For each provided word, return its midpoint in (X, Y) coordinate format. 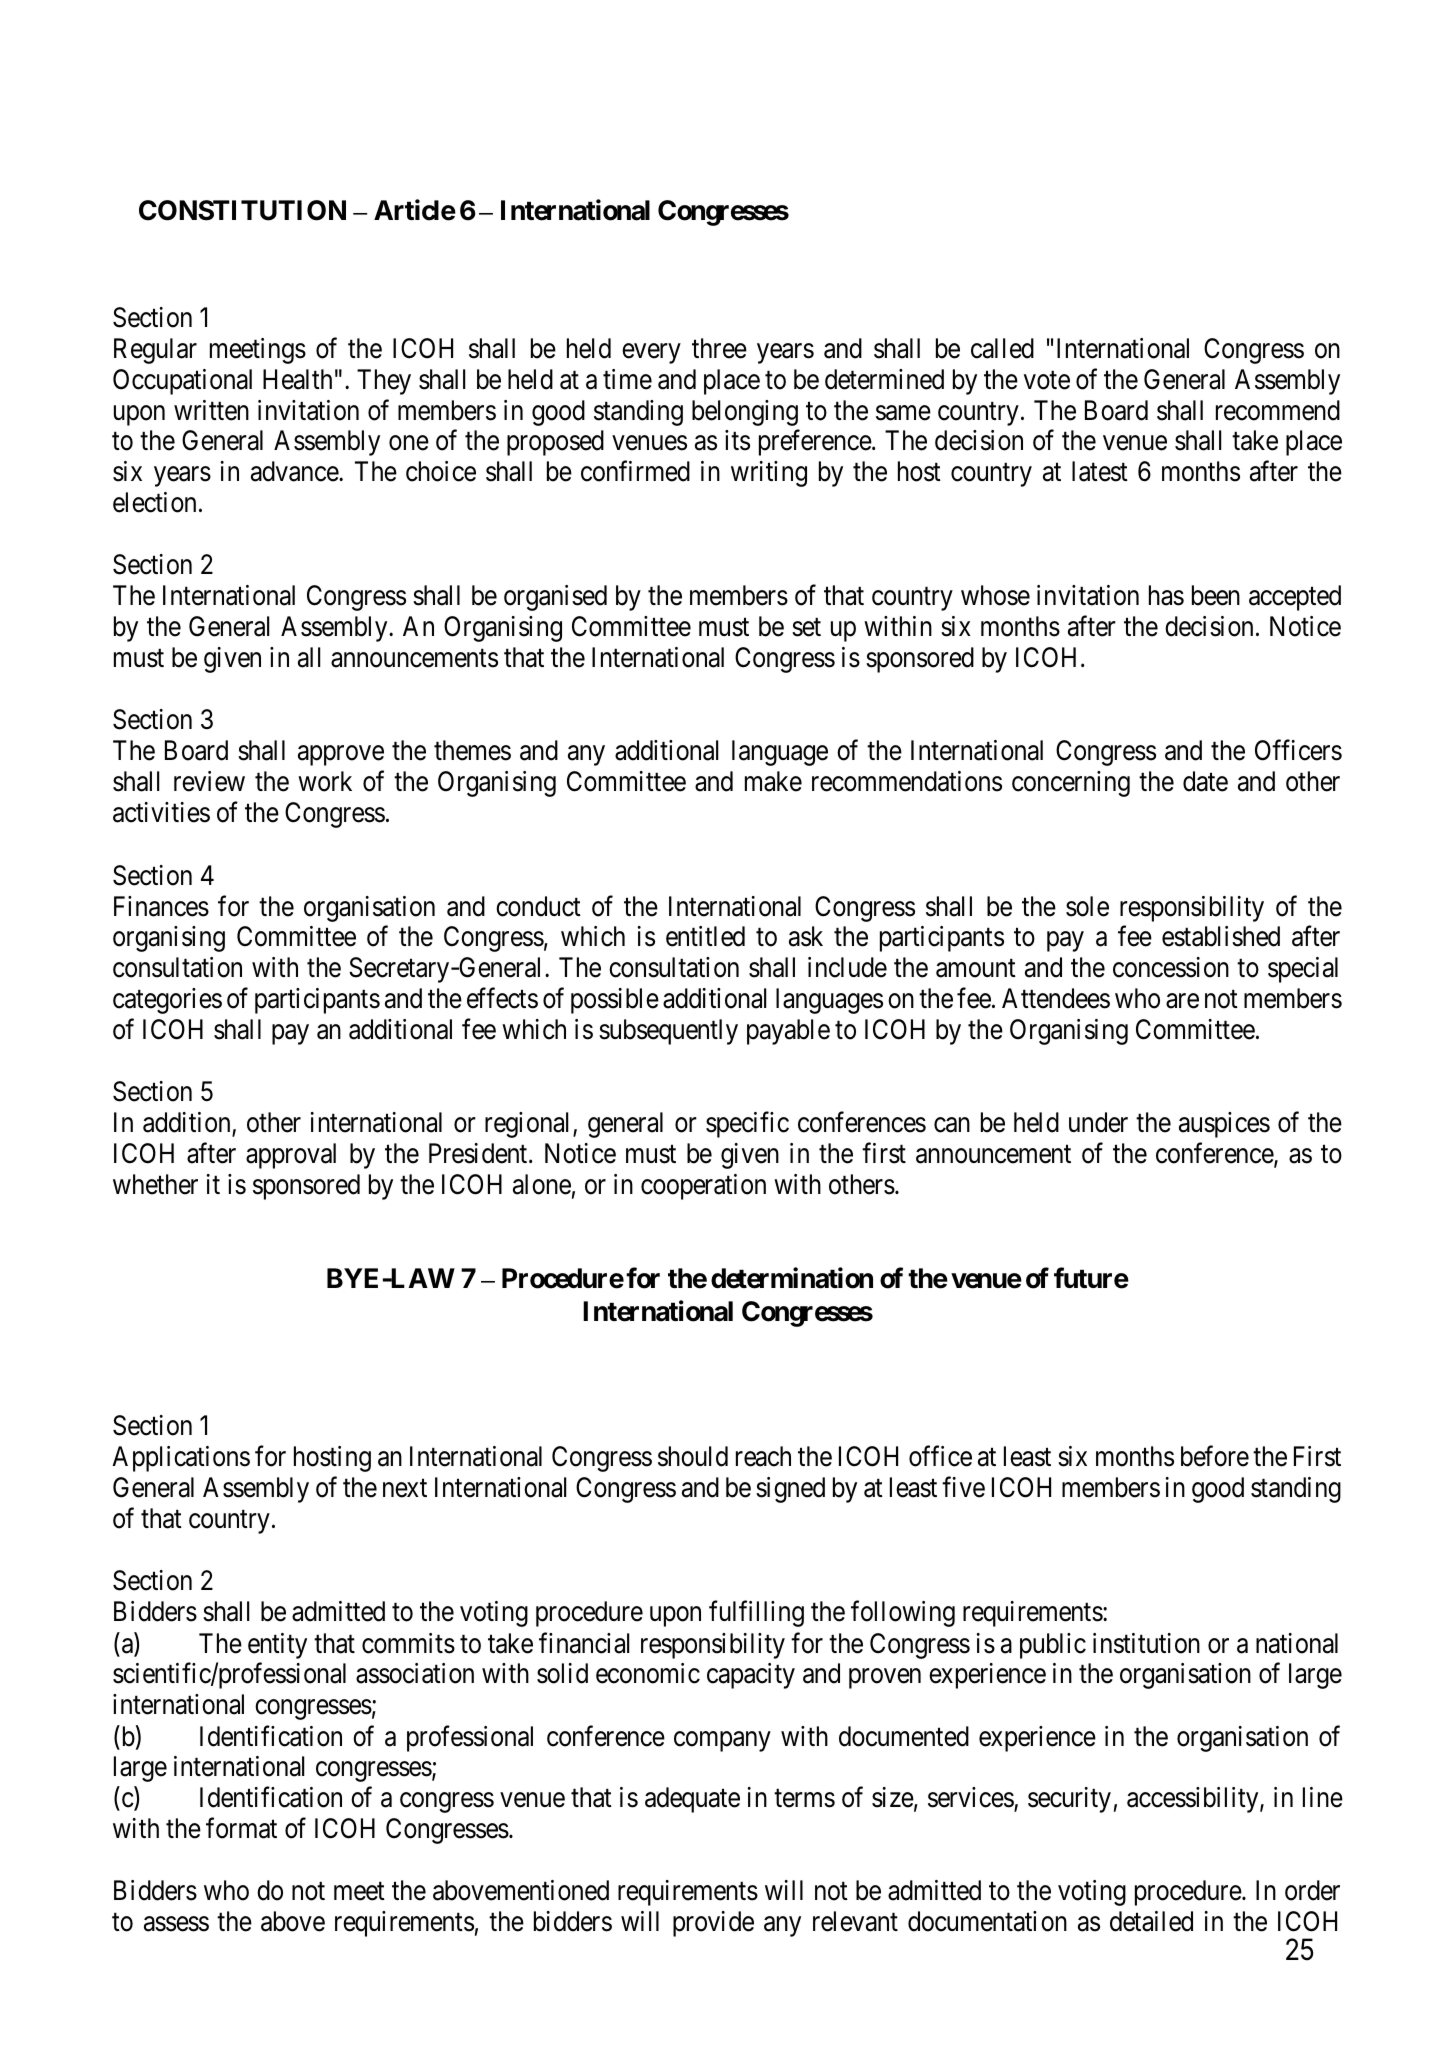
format (241, 1828)
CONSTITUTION (242, 210)
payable (788, 1032)
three (719, 348)
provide (713, 1924)
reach (763, 1456)
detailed (1151, 1921)
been (1216, 595)
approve (341, 756)
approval (291, 1156)
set (806, 628)
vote (1047, 380)
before (1215, 1456)
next (405, 1489)
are (1182, 1001)
